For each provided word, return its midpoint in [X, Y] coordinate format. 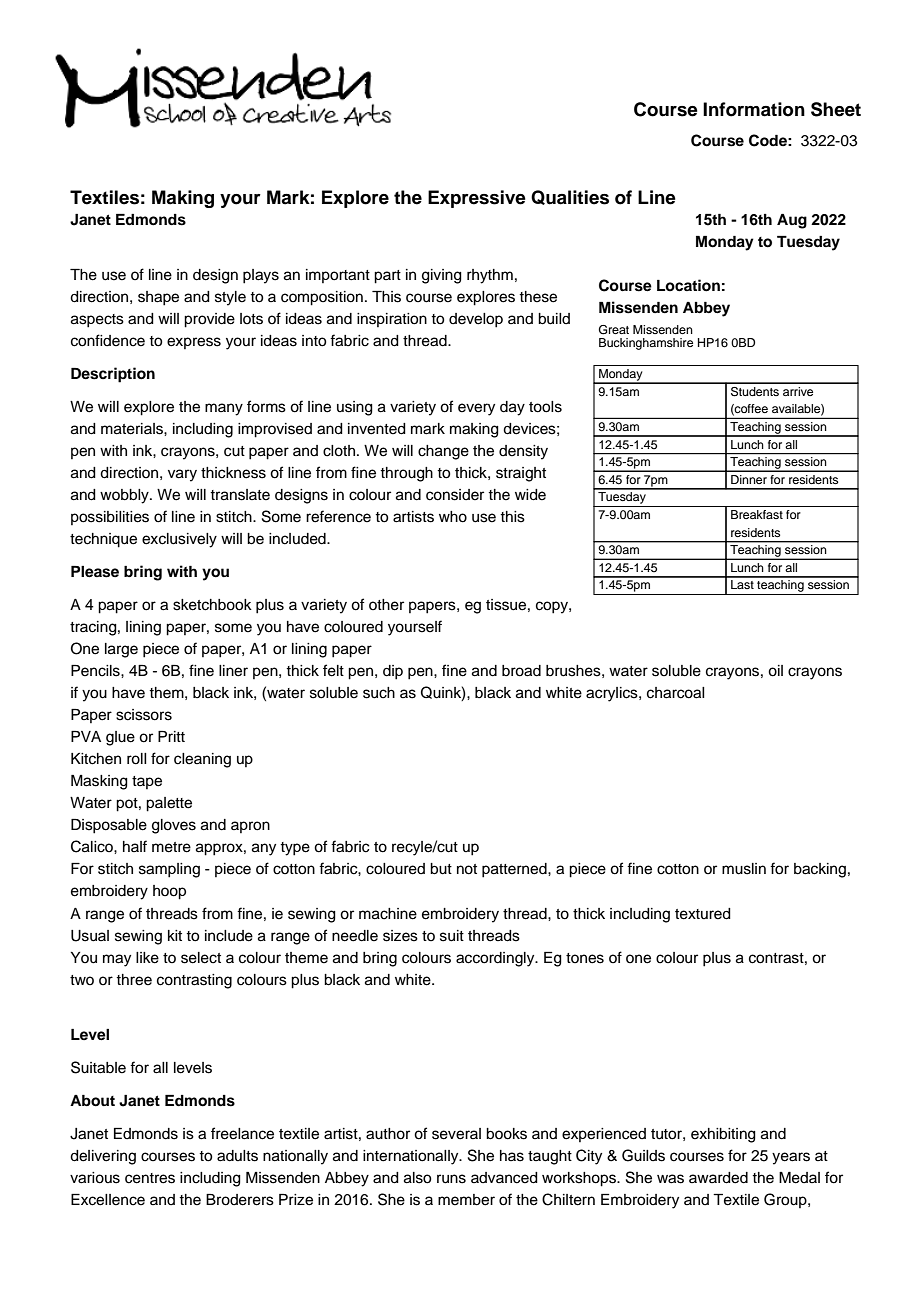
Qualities [570, 197]
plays [261, 276]
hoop [169, 892]
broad [521, 671]
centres [150, 1178]
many [224, 409]
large [121, 650]
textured [703, 914]
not [467, 869]
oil [775, 671]
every [476, 409]
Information [754, 109]
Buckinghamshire [646, 344]
